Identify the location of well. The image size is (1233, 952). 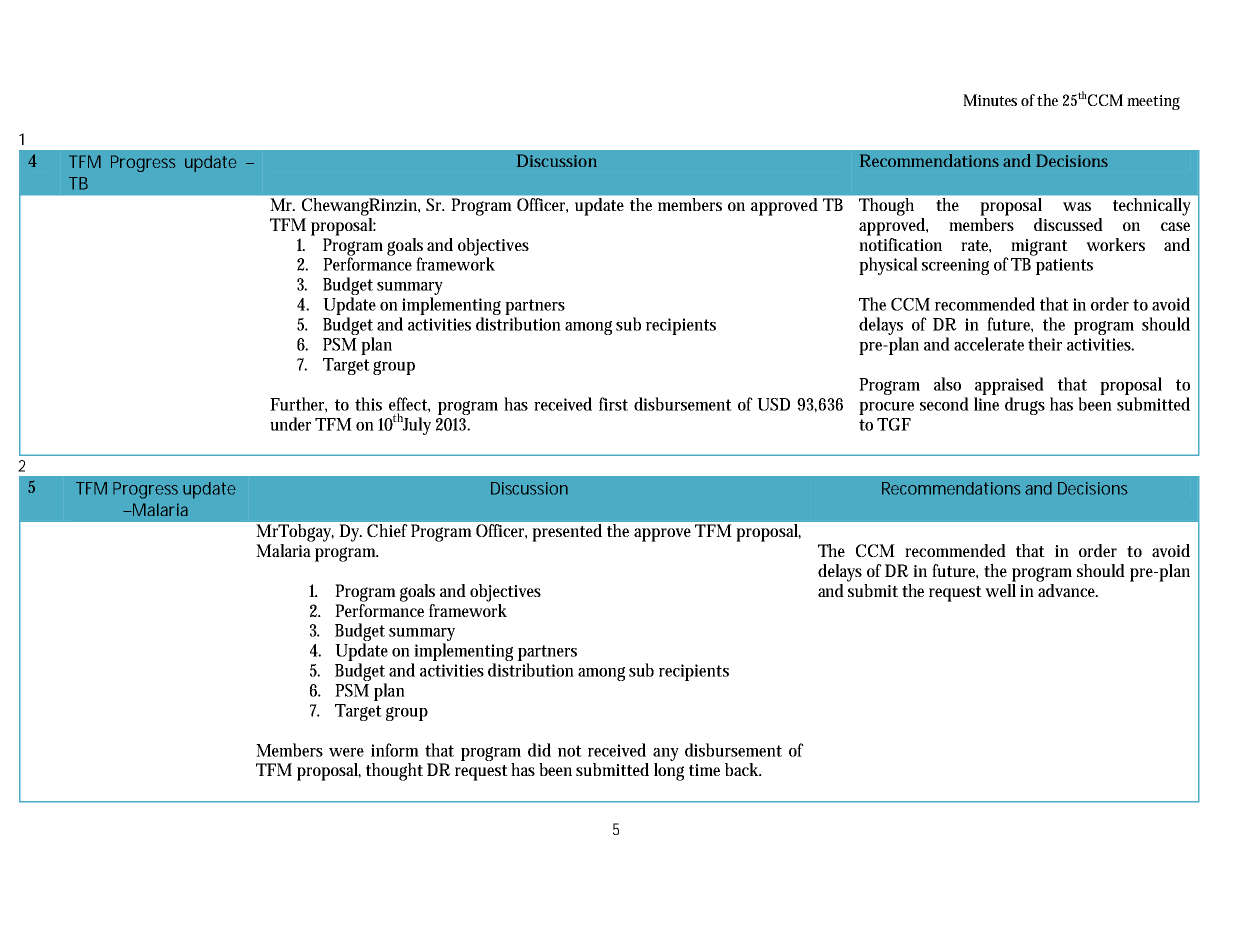
(1000, 590).
